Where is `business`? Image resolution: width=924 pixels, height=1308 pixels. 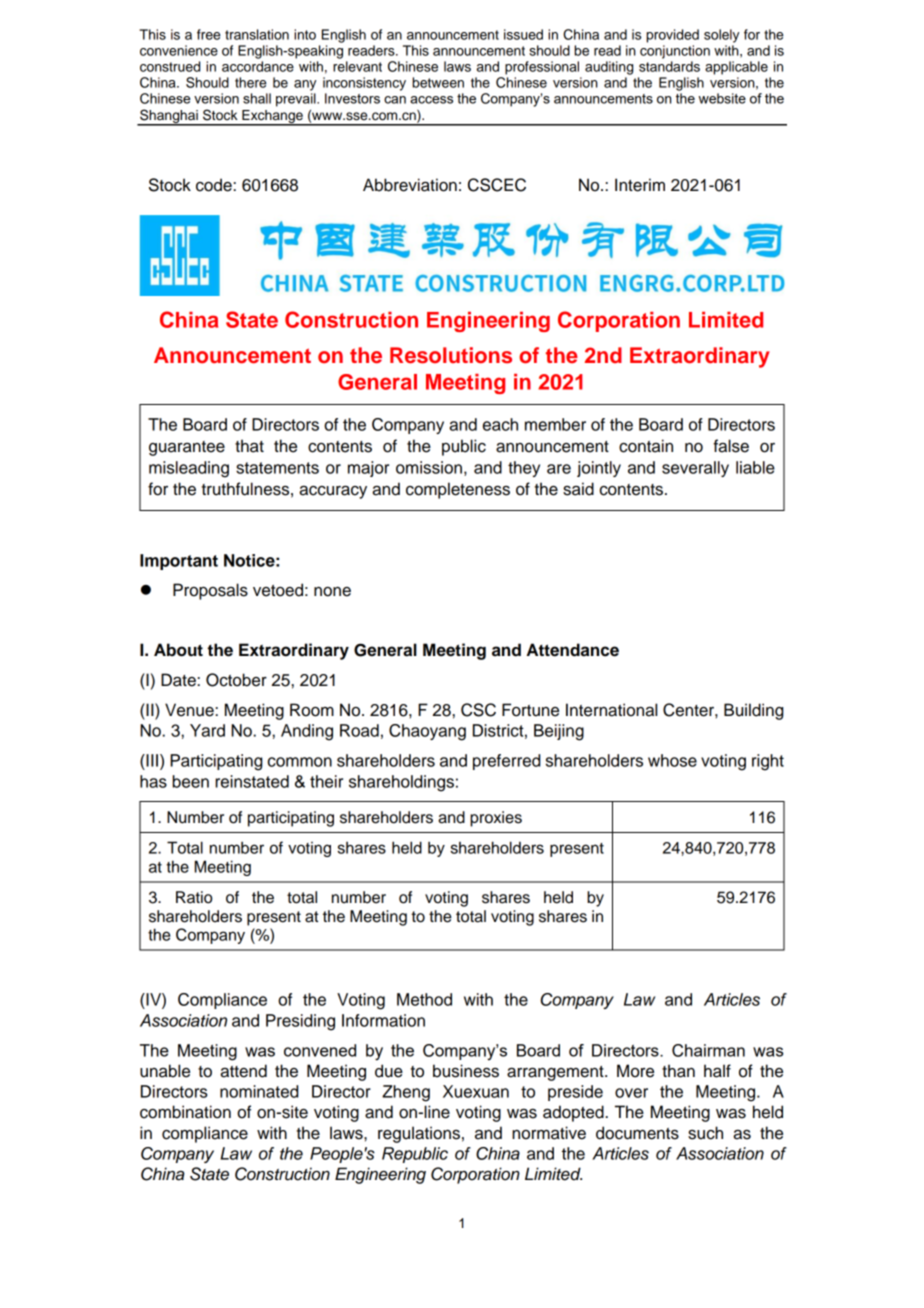
business is located at coordinates (466, 1071).
